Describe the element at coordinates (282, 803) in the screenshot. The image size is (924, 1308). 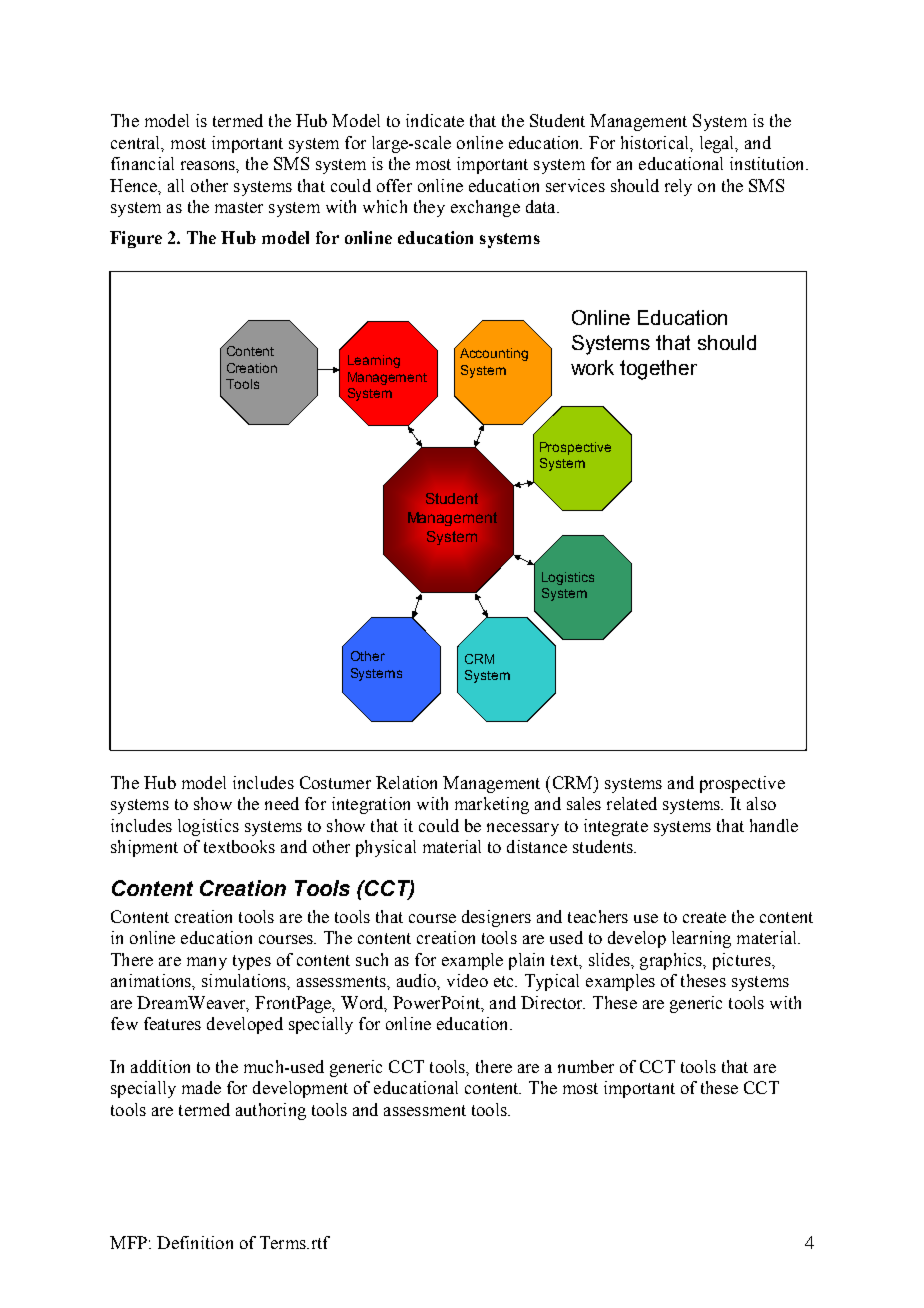
I see `need` at that location.
